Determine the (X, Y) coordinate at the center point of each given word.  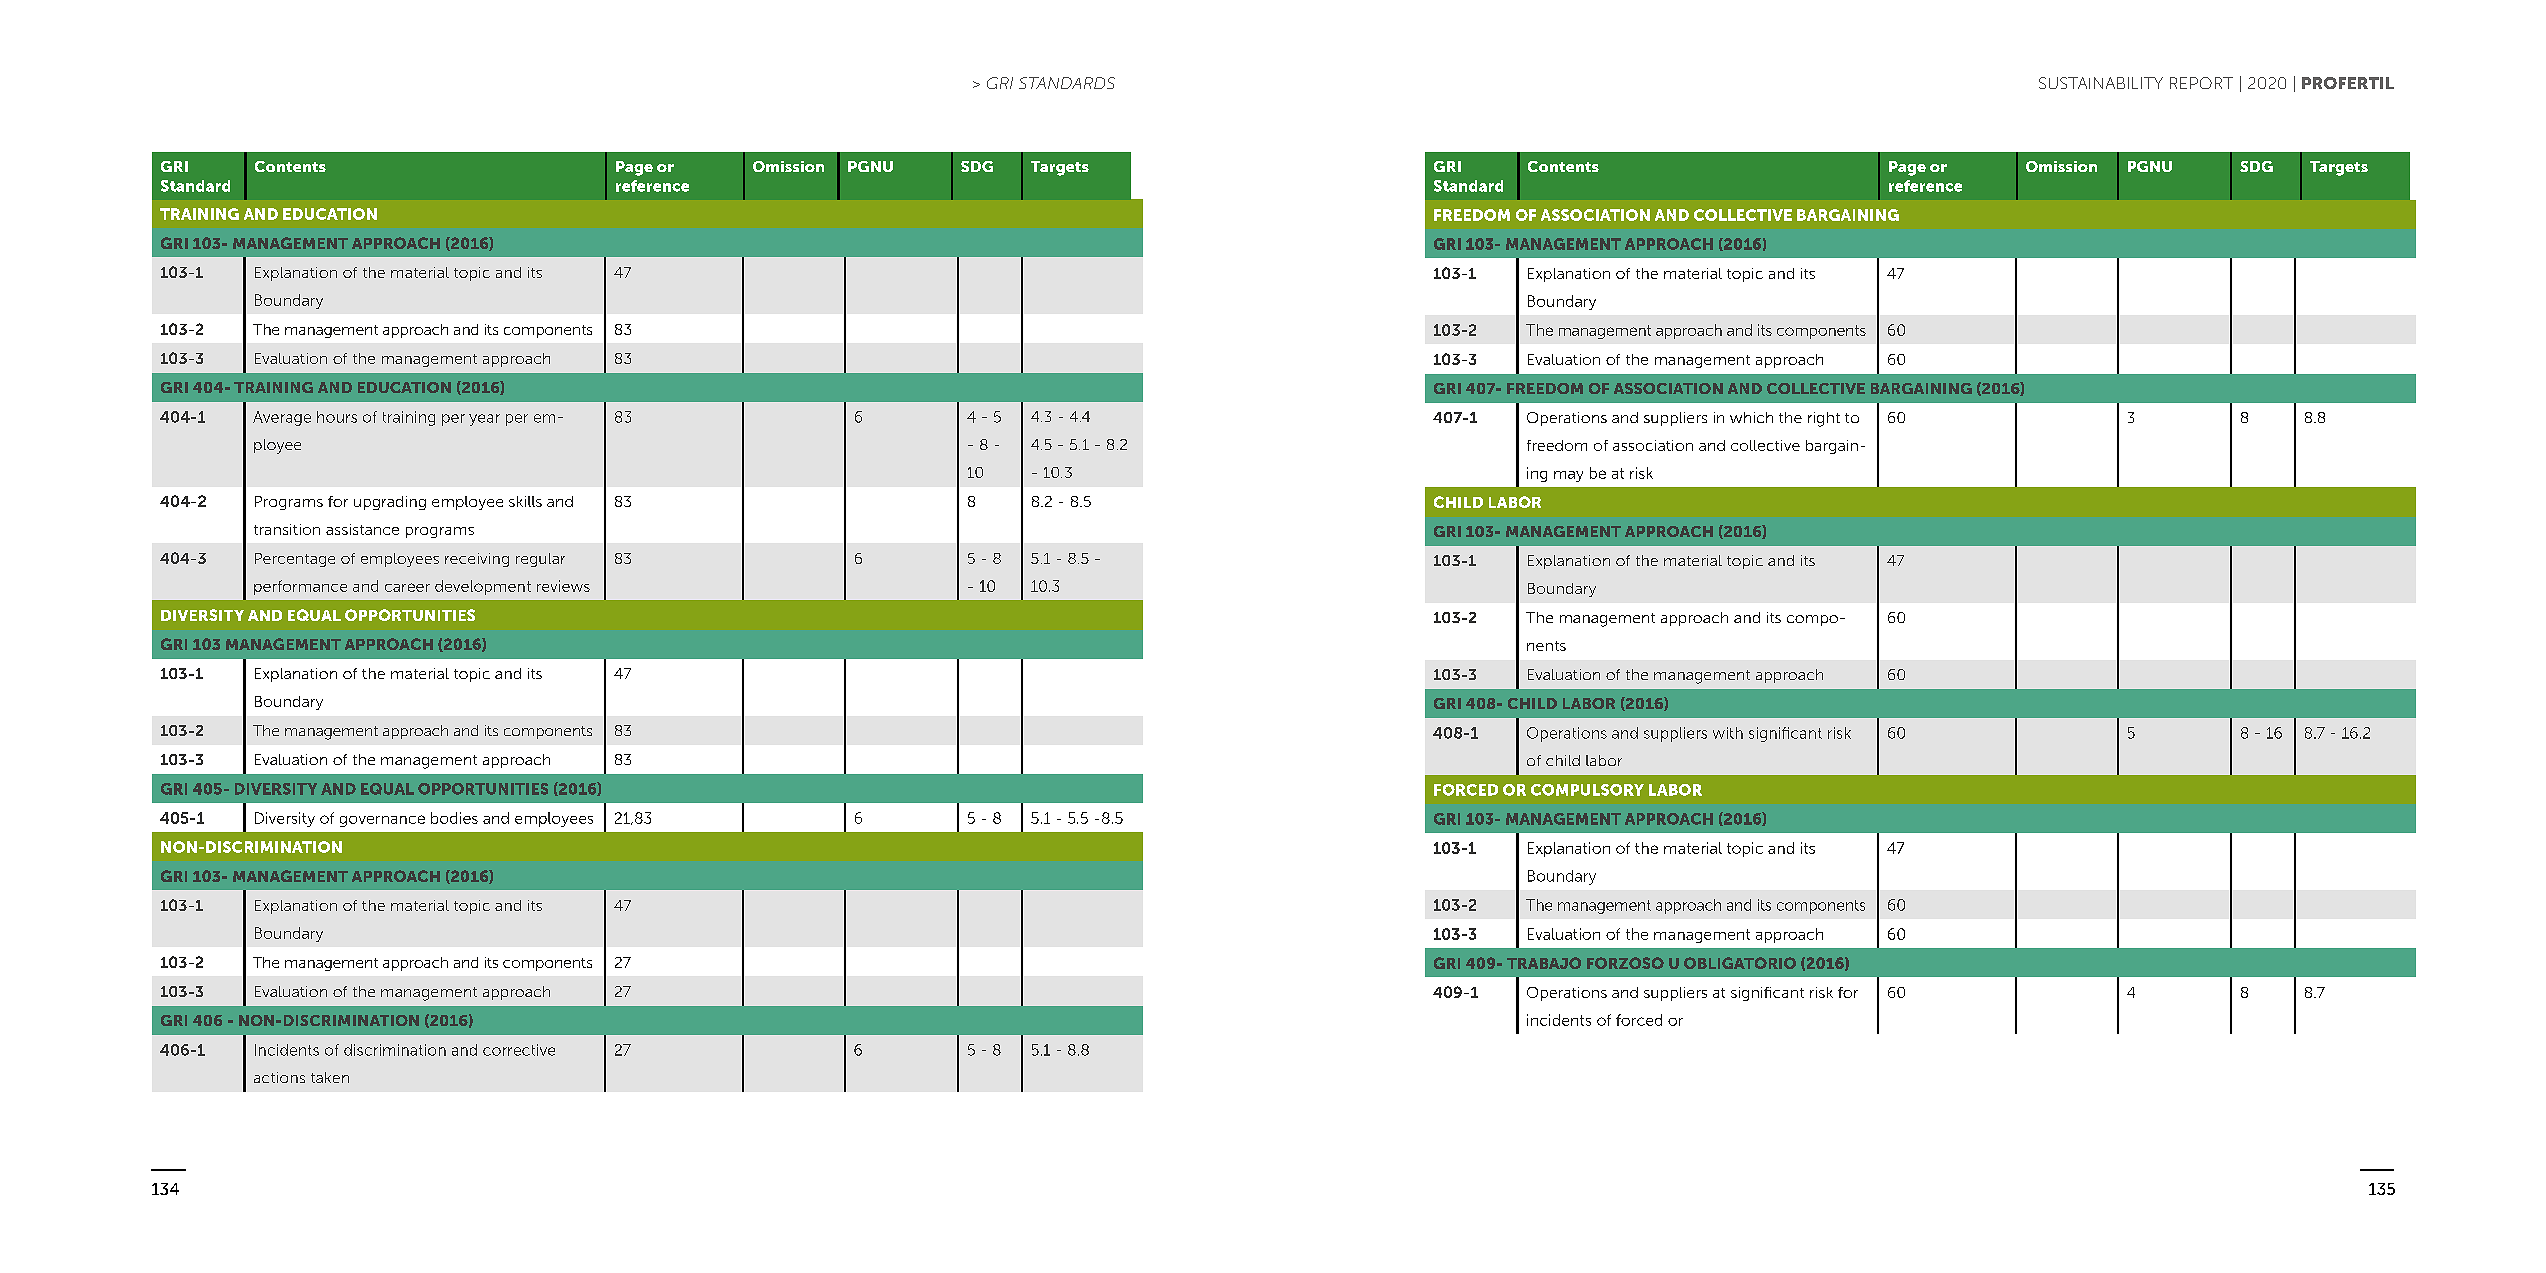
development (483, 587)
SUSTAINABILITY (2101, 83)
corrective (519, 1050)
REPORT (2201, 83)
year (484, 420)
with (1728, 733)
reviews (563, 586)
